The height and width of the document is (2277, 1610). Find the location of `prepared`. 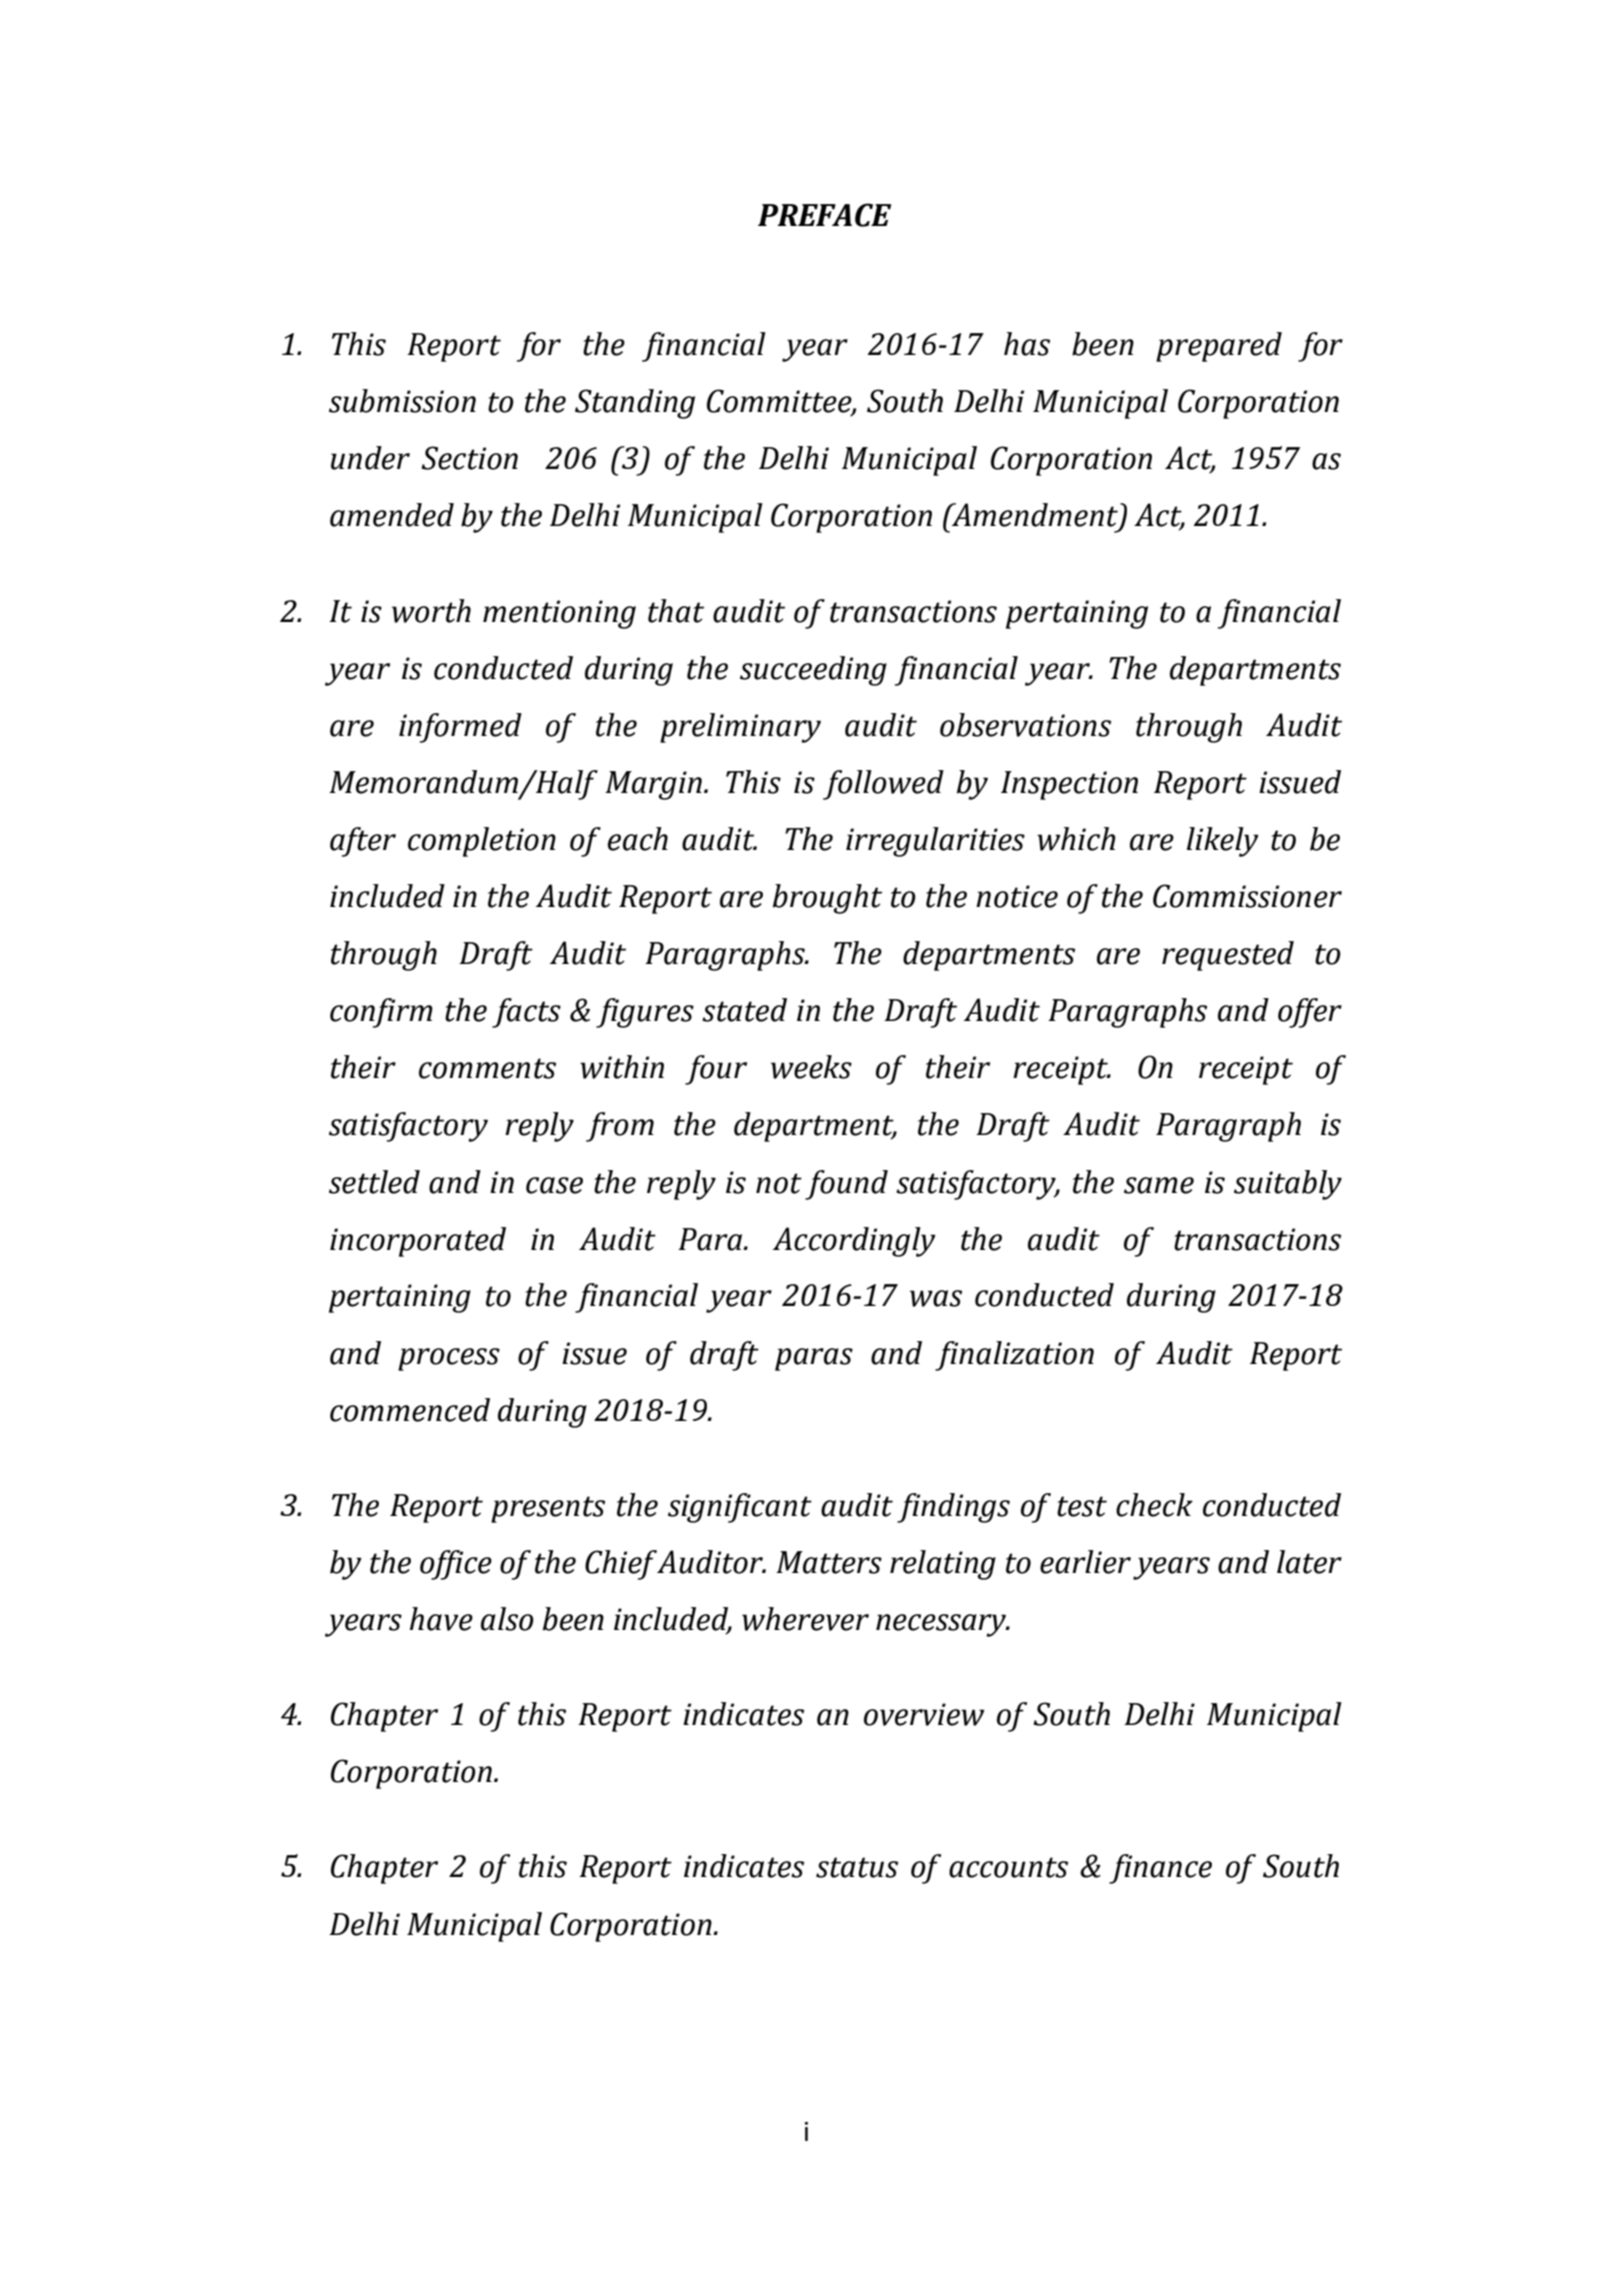

prepared is located at coordinates (1219, 347).
